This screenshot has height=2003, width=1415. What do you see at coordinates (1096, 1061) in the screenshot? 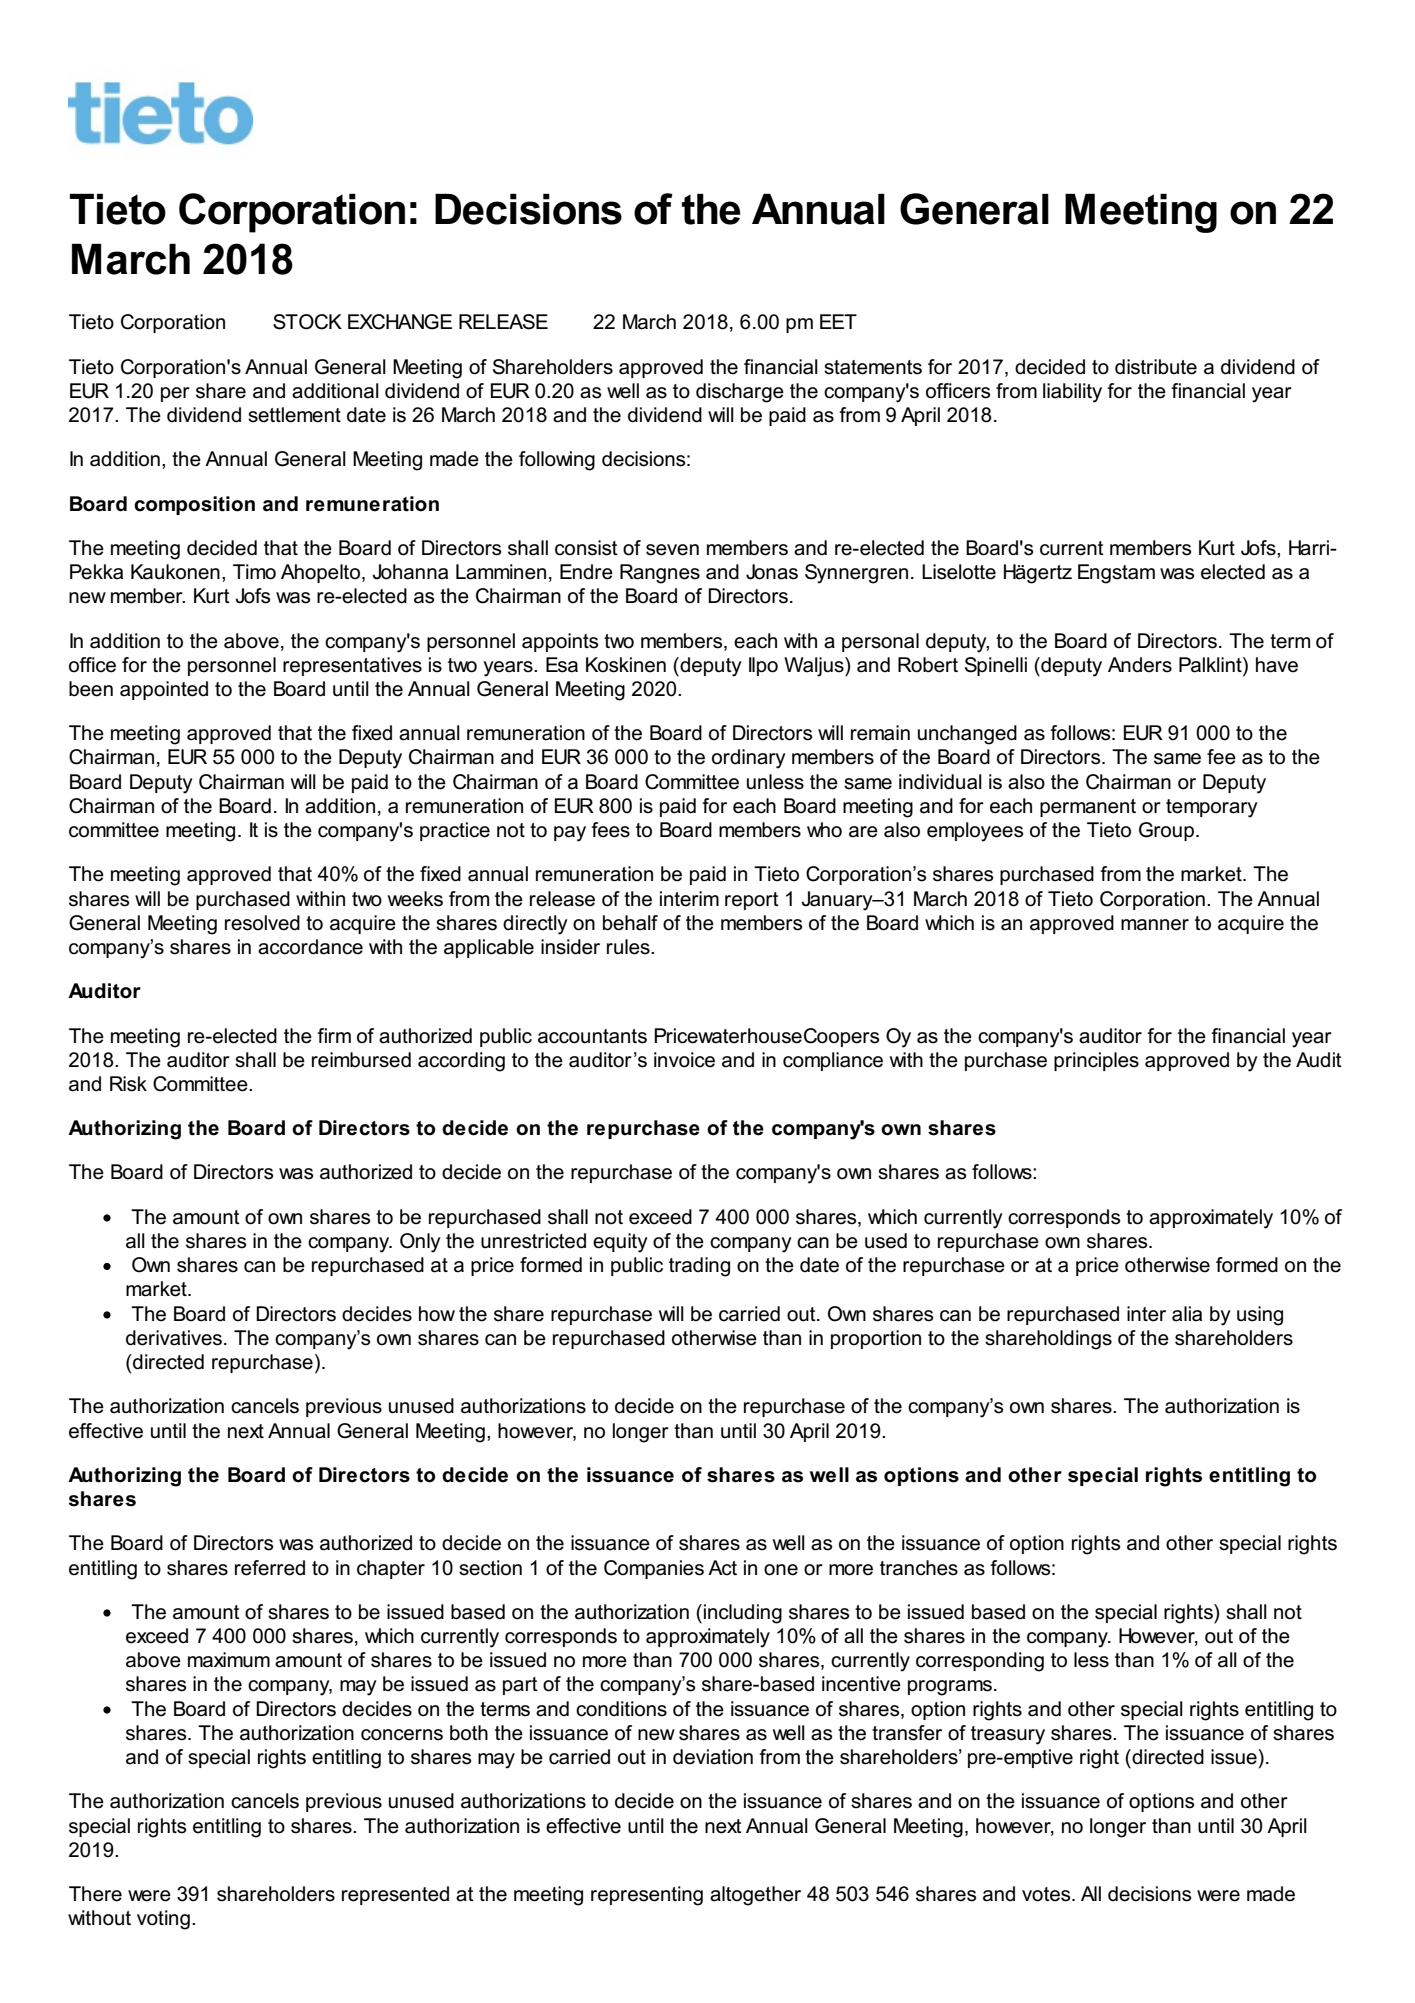
I see `principles` at bounding box center [1096, 1061].
